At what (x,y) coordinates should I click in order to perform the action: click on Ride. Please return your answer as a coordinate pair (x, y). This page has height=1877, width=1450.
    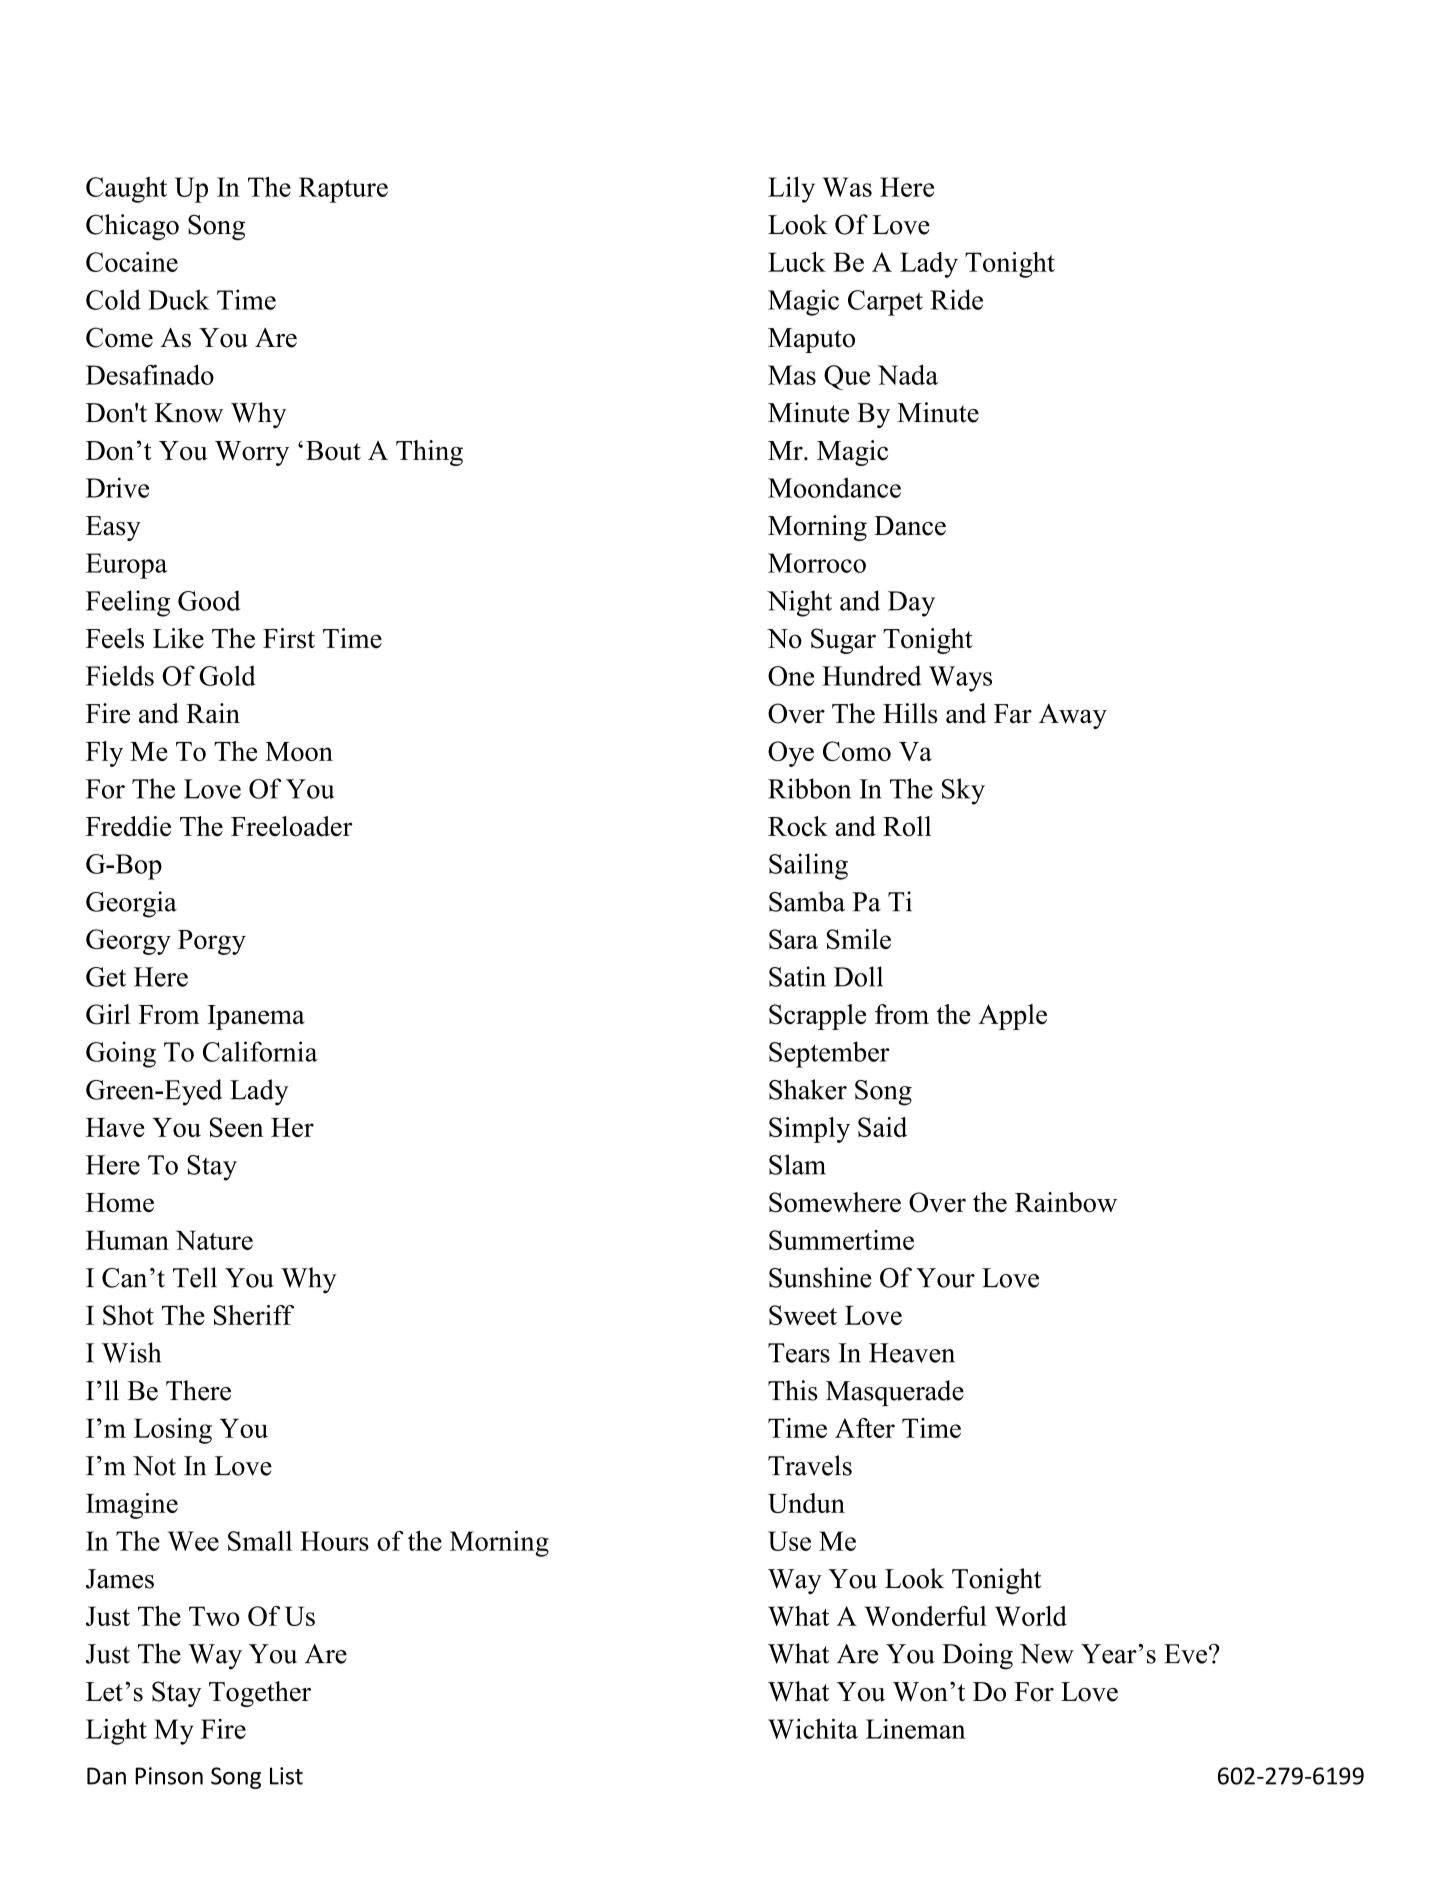
    Looking at the image, I should click on (956, 299).
